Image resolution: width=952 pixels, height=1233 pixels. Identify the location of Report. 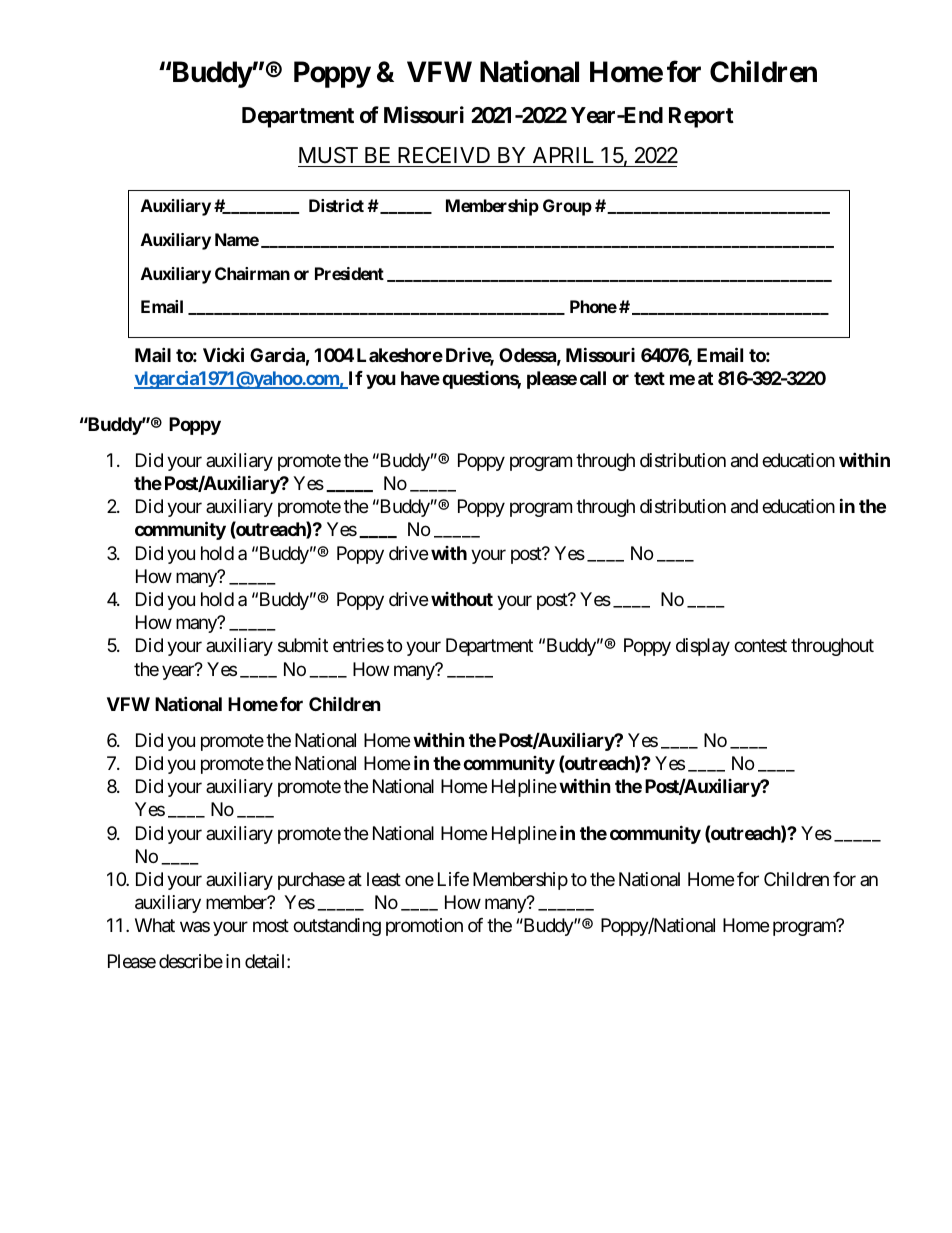
(701, 117).
